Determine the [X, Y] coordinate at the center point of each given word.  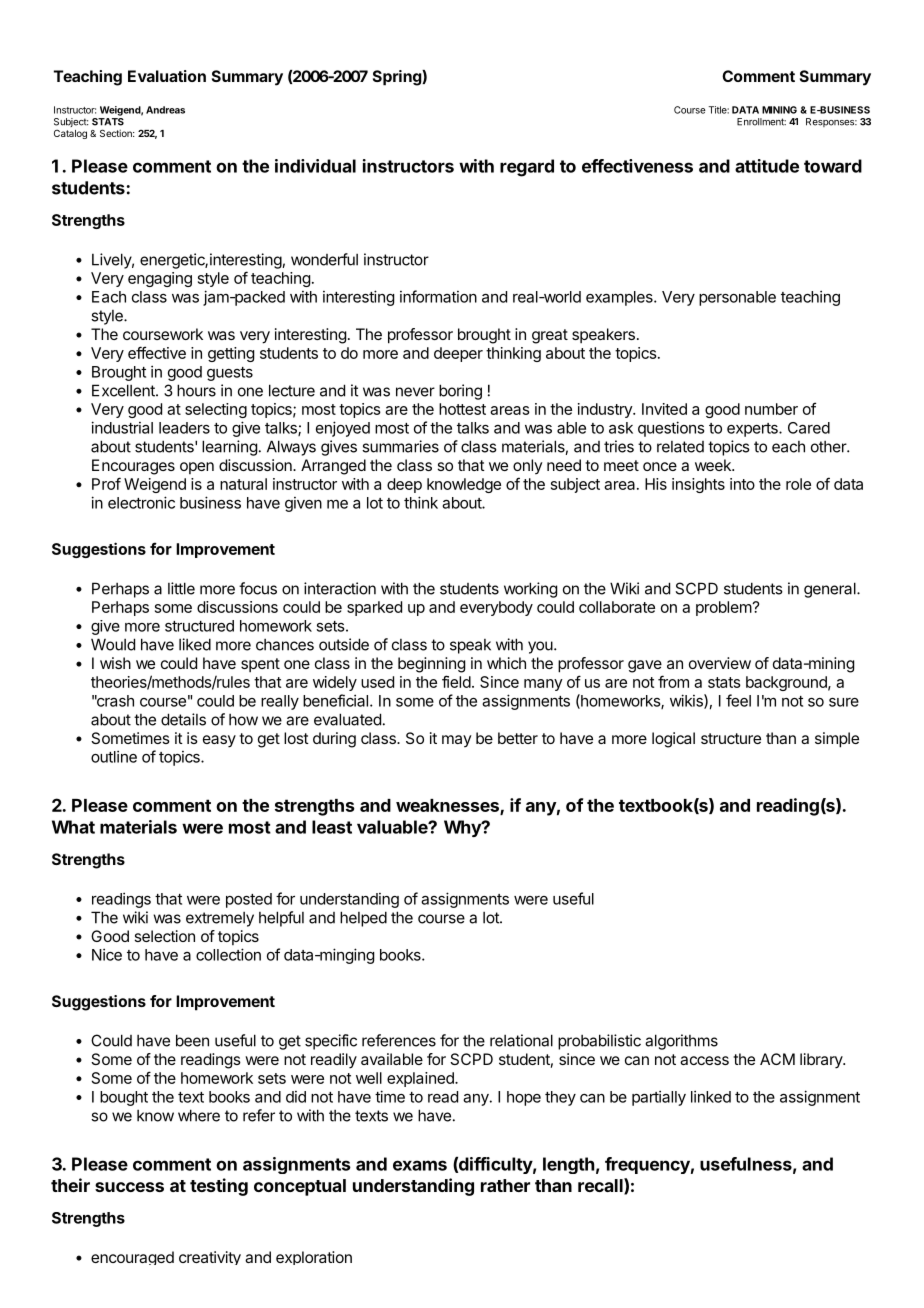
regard [527, 168]
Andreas [165, 110]
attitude [767, 166]
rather [505, 1185]
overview [720, 663]
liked [195, 644]
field [456, 681]
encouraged [132, 1258]
